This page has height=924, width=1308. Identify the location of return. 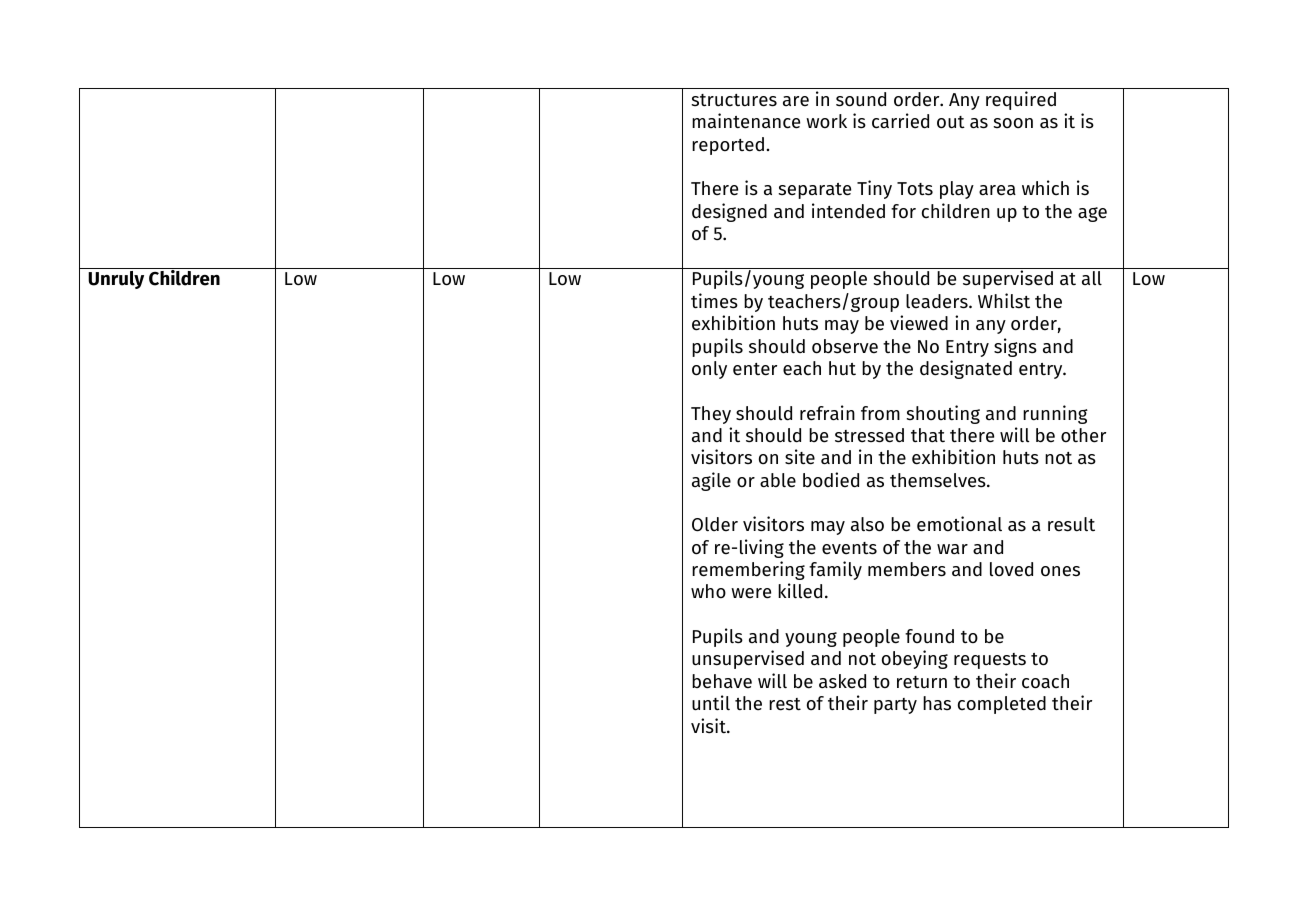
(922, 682).
